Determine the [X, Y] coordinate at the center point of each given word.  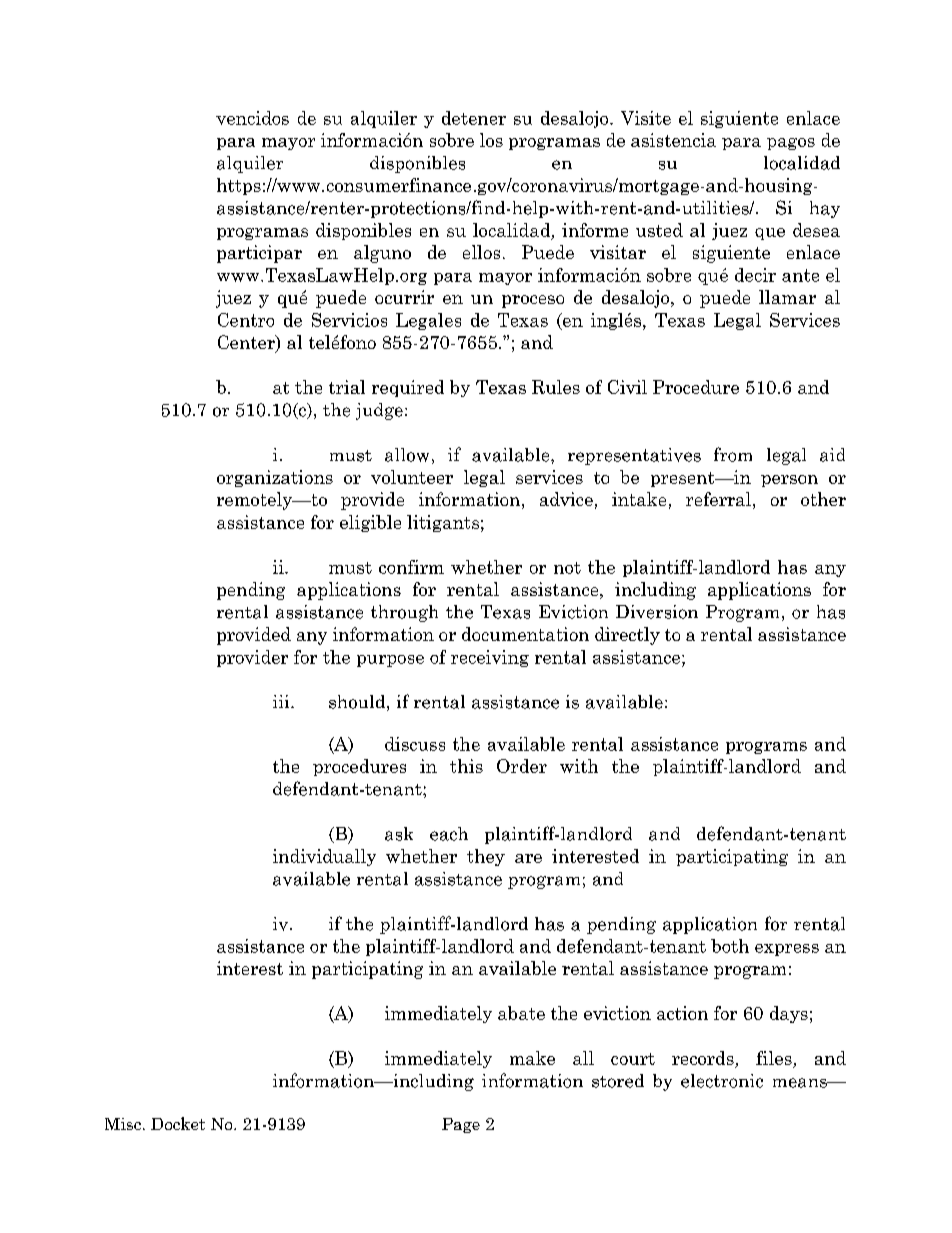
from [733, 454]
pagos [791, 144]
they [486, 857]
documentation [525, 634]
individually [324, 857]
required [408, 388]
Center [247, 343]
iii [282, 701]
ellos [481, 252]
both [730, 946]
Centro [246, 320]
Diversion [657, 612]
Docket [178, 1123]
